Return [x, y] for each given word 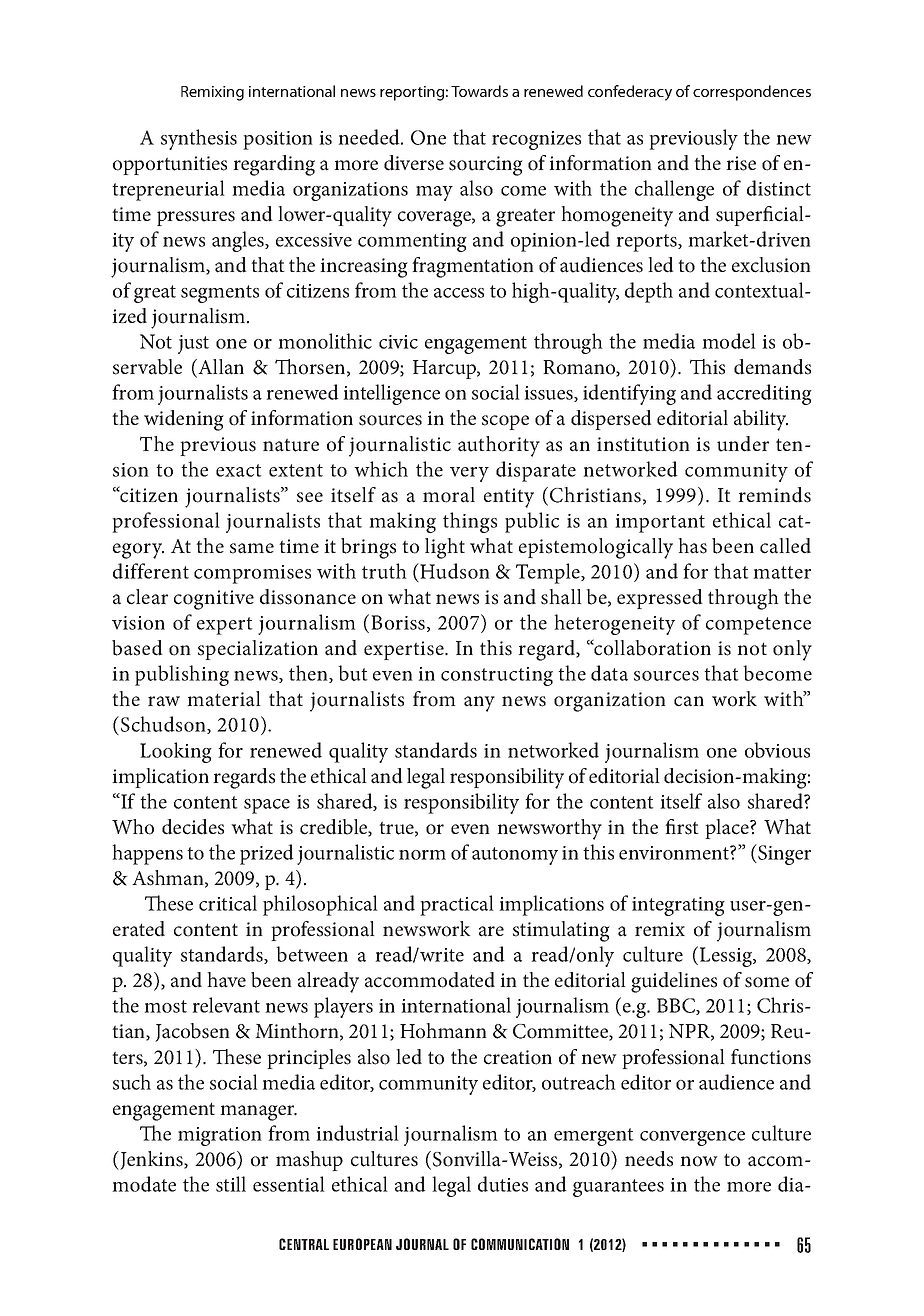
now [699, 1161]
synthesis [199, 139]
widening [184, 420]
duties [503, 1184]
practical [457, 905]
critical [228, 903]
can [689, 701]
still [231, 1184]
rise [741, 163]
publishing [182, 675]
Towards [479, 91]
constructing [497, 676]
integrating [678, 906]
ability [761, 420]
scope [505, 422]
